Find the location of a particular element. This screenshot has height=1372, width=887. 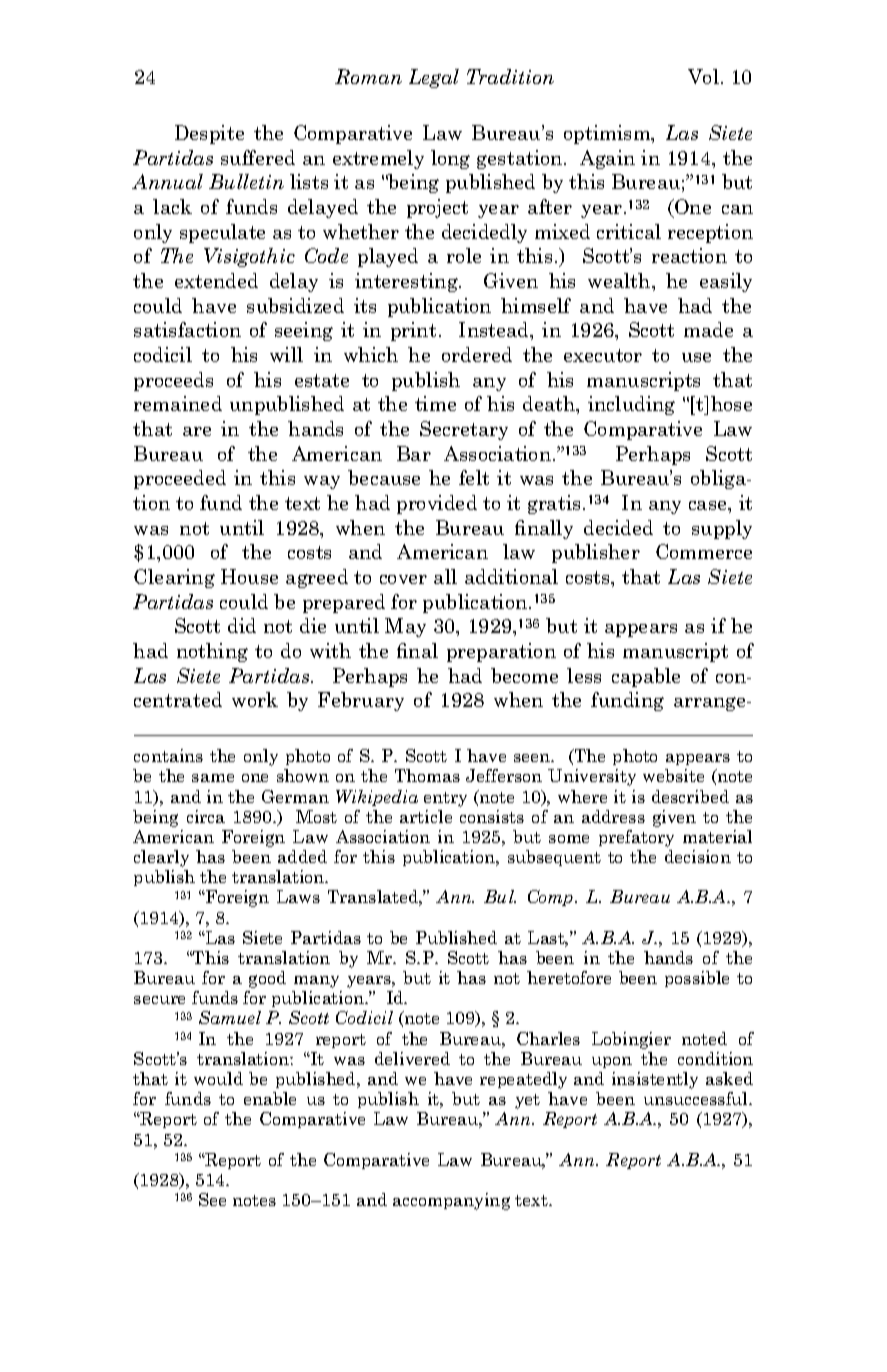

Despite is located at coordinates (209, 134).
